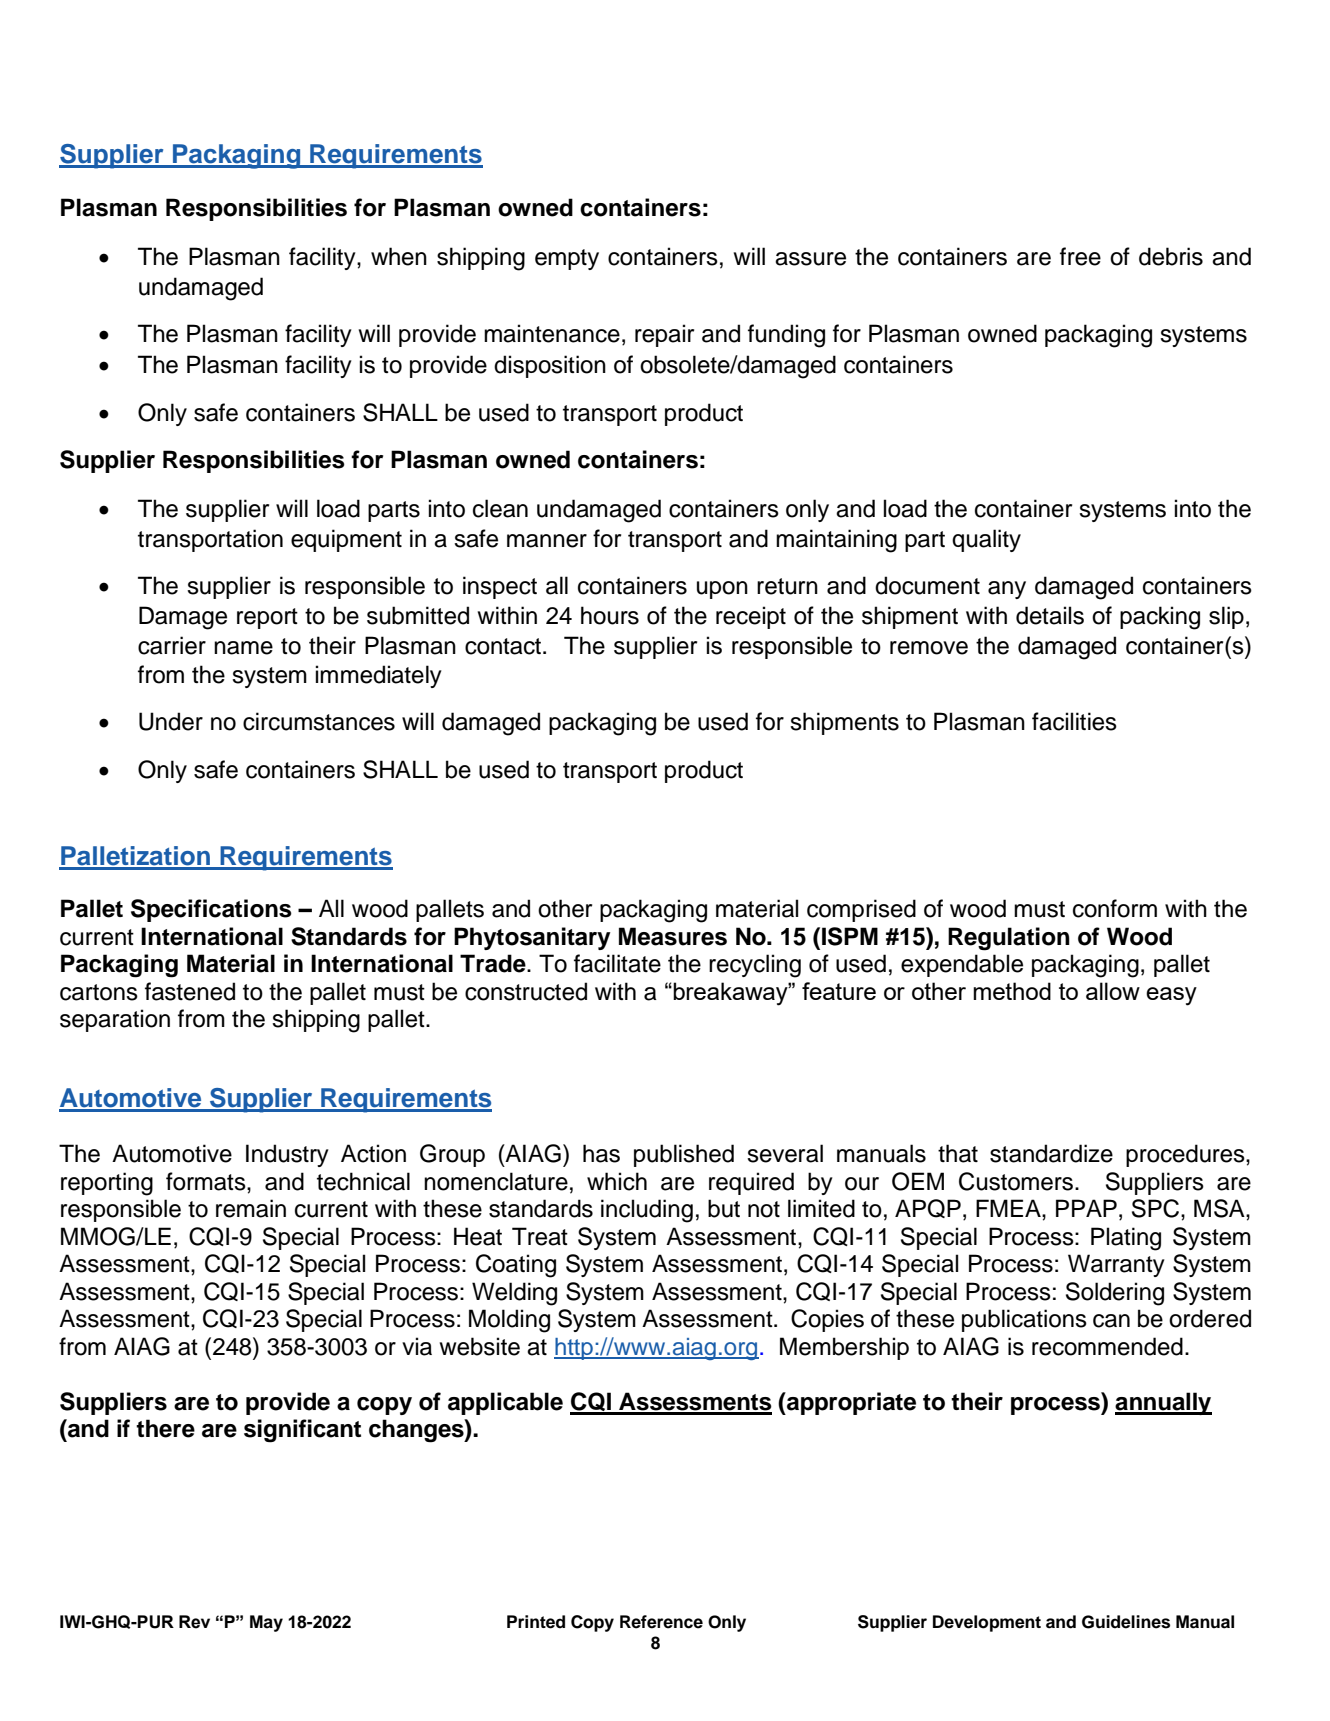  I want to click on Reference, so click(661, 1622).
